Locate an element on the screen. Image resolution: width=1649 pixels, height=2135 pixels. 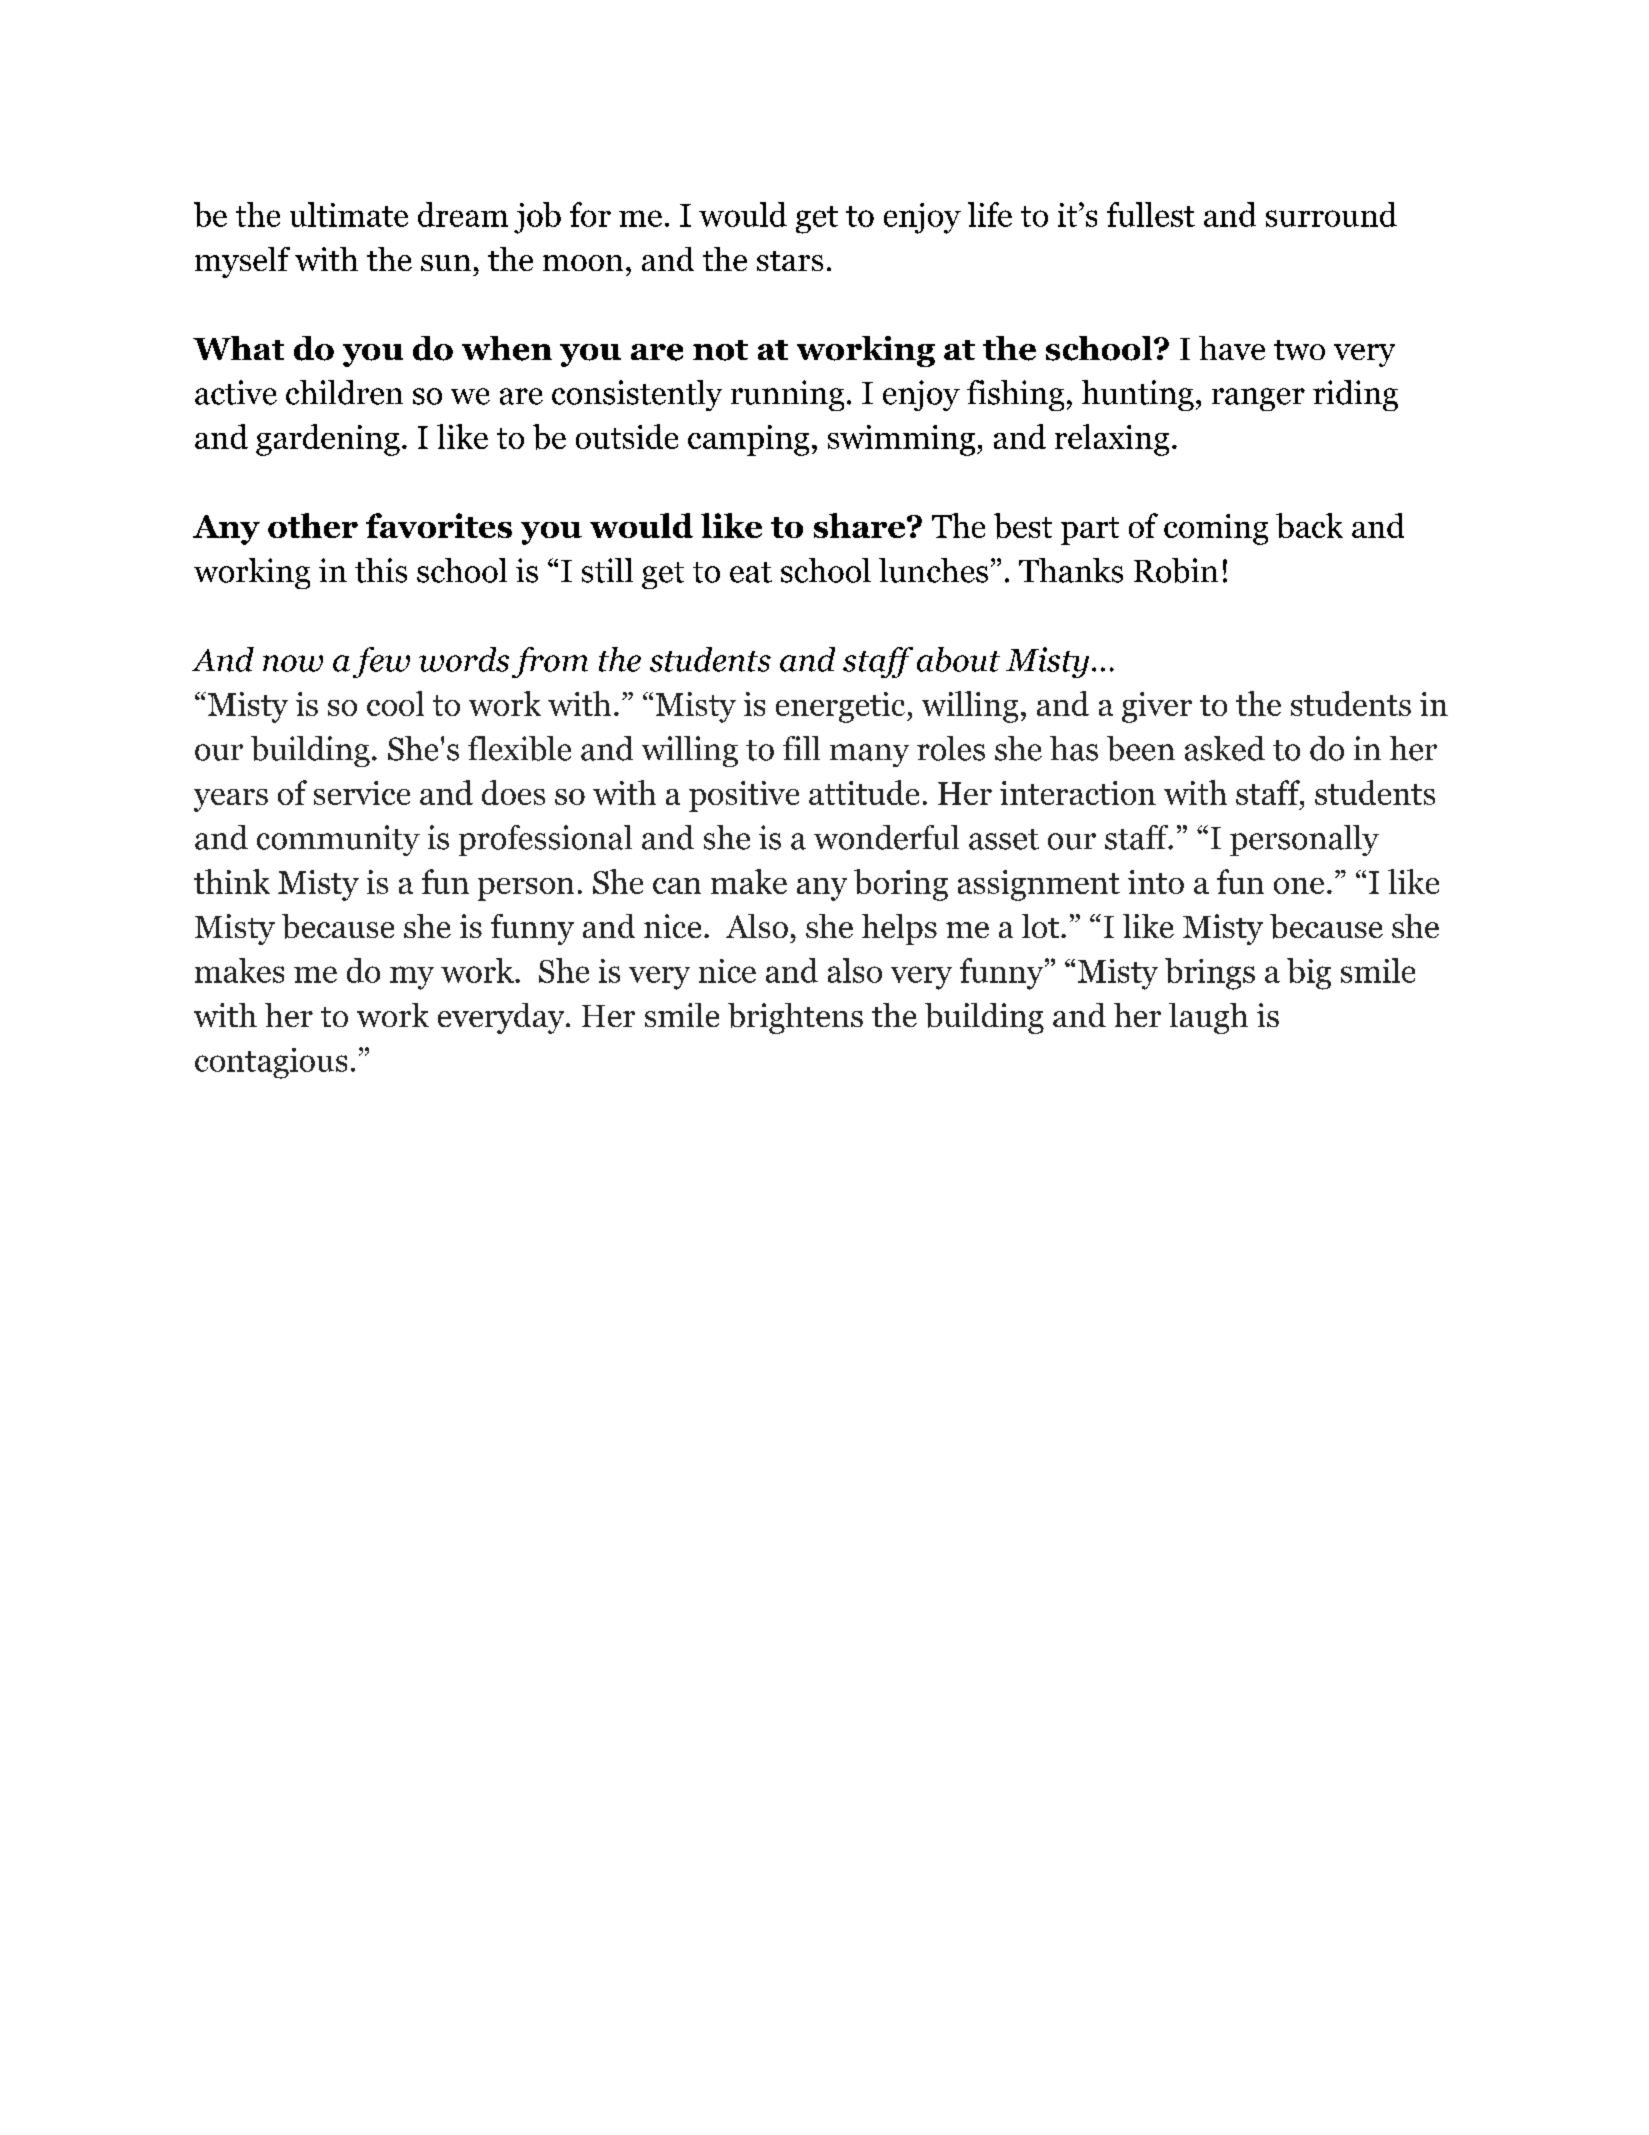
contagious is located at coordinates (271, 1063).
